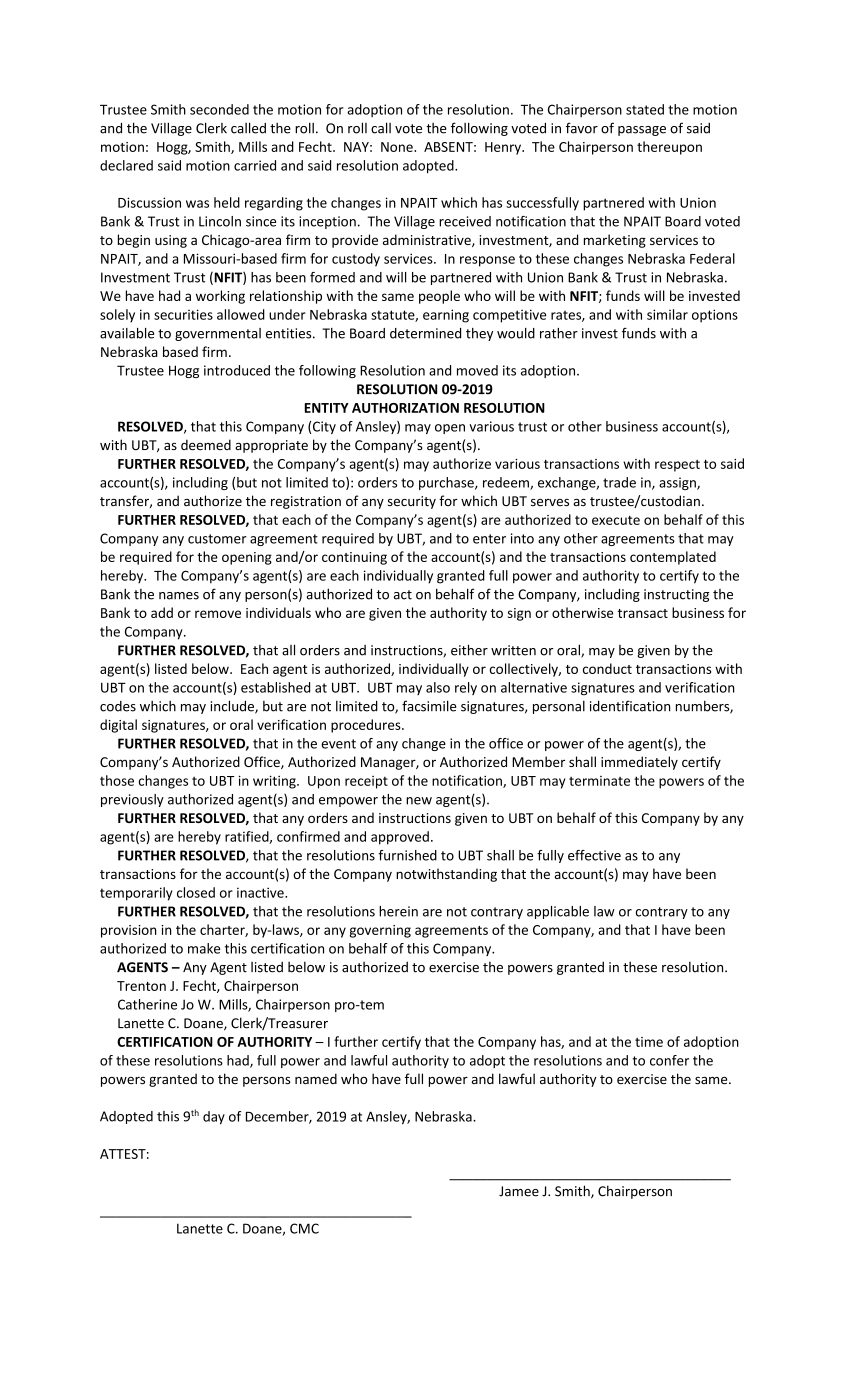  What do you see at coordinates (218, 614) in the image?
I see `remove` at bounding box center [218, 614].
